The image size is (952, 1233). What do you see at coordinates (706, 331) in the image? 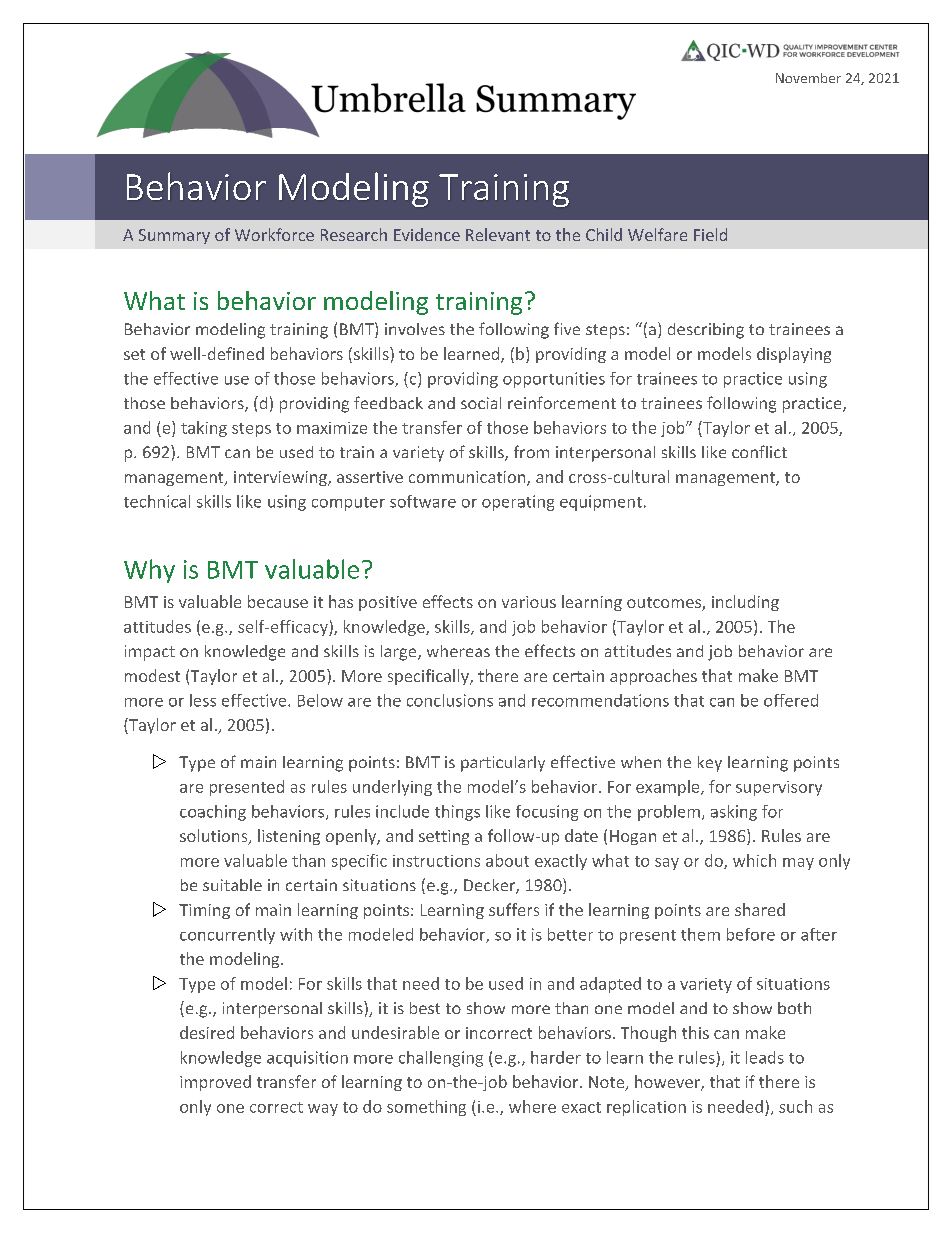
I see `describing` at bounding box center [706, 331].
